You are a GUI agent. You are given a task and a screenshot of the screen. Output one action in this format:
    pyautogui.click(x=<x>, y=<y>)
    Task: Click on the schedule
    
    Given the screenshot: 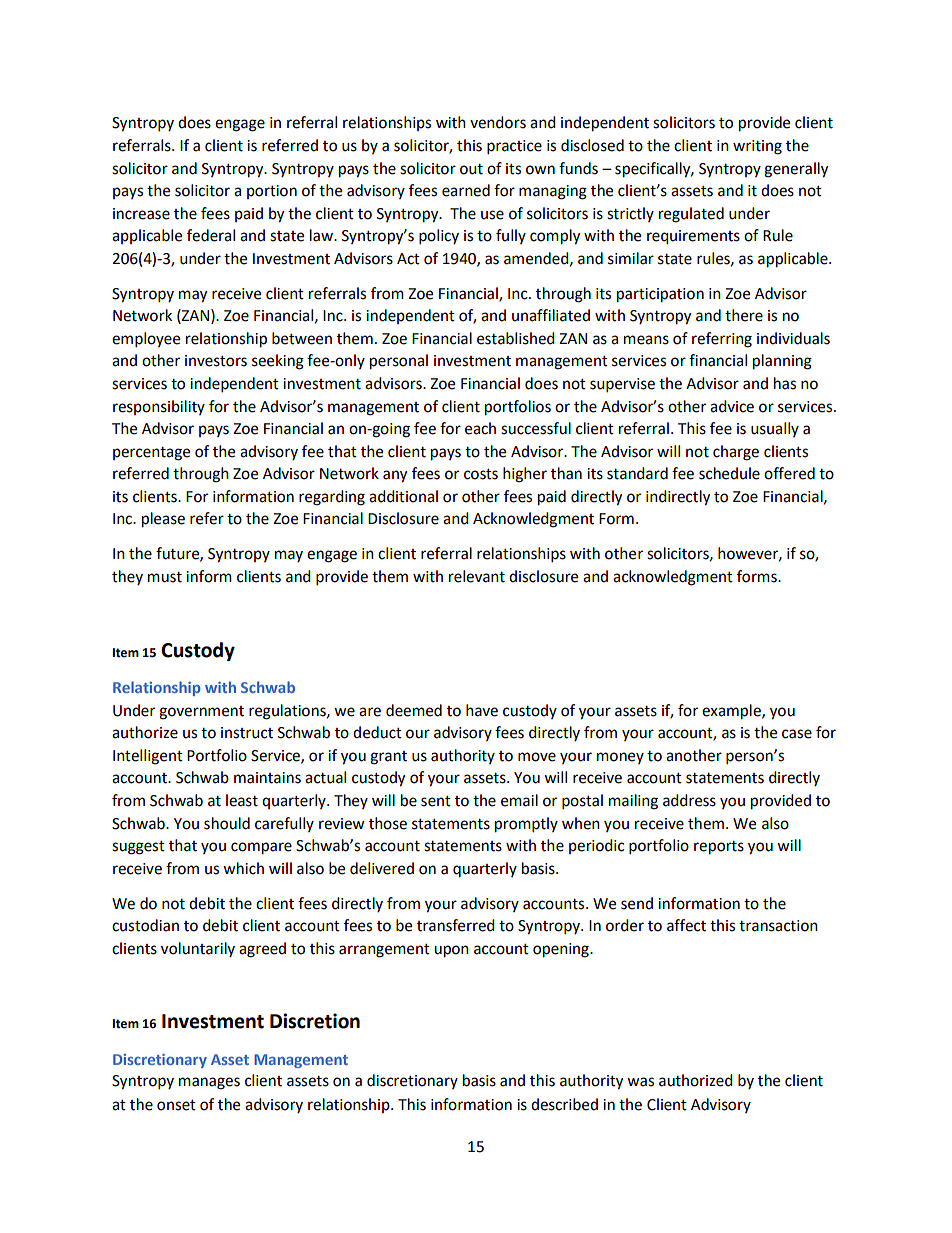 What is the action you would take?
    pyautogui.click(x=729, y=473)
